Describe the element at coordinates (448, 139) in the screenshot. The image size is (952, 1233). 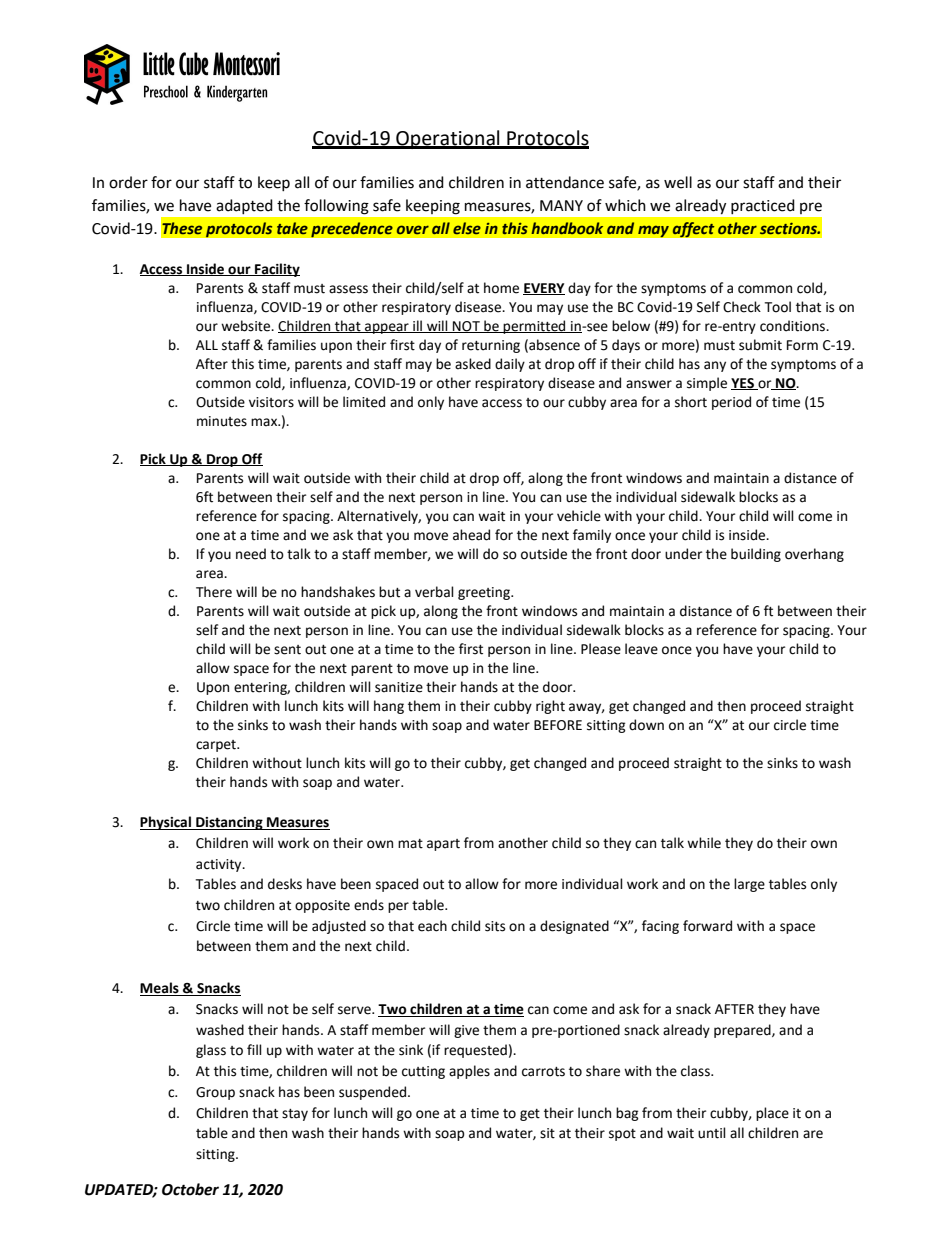
I see `Operational` at that location.
